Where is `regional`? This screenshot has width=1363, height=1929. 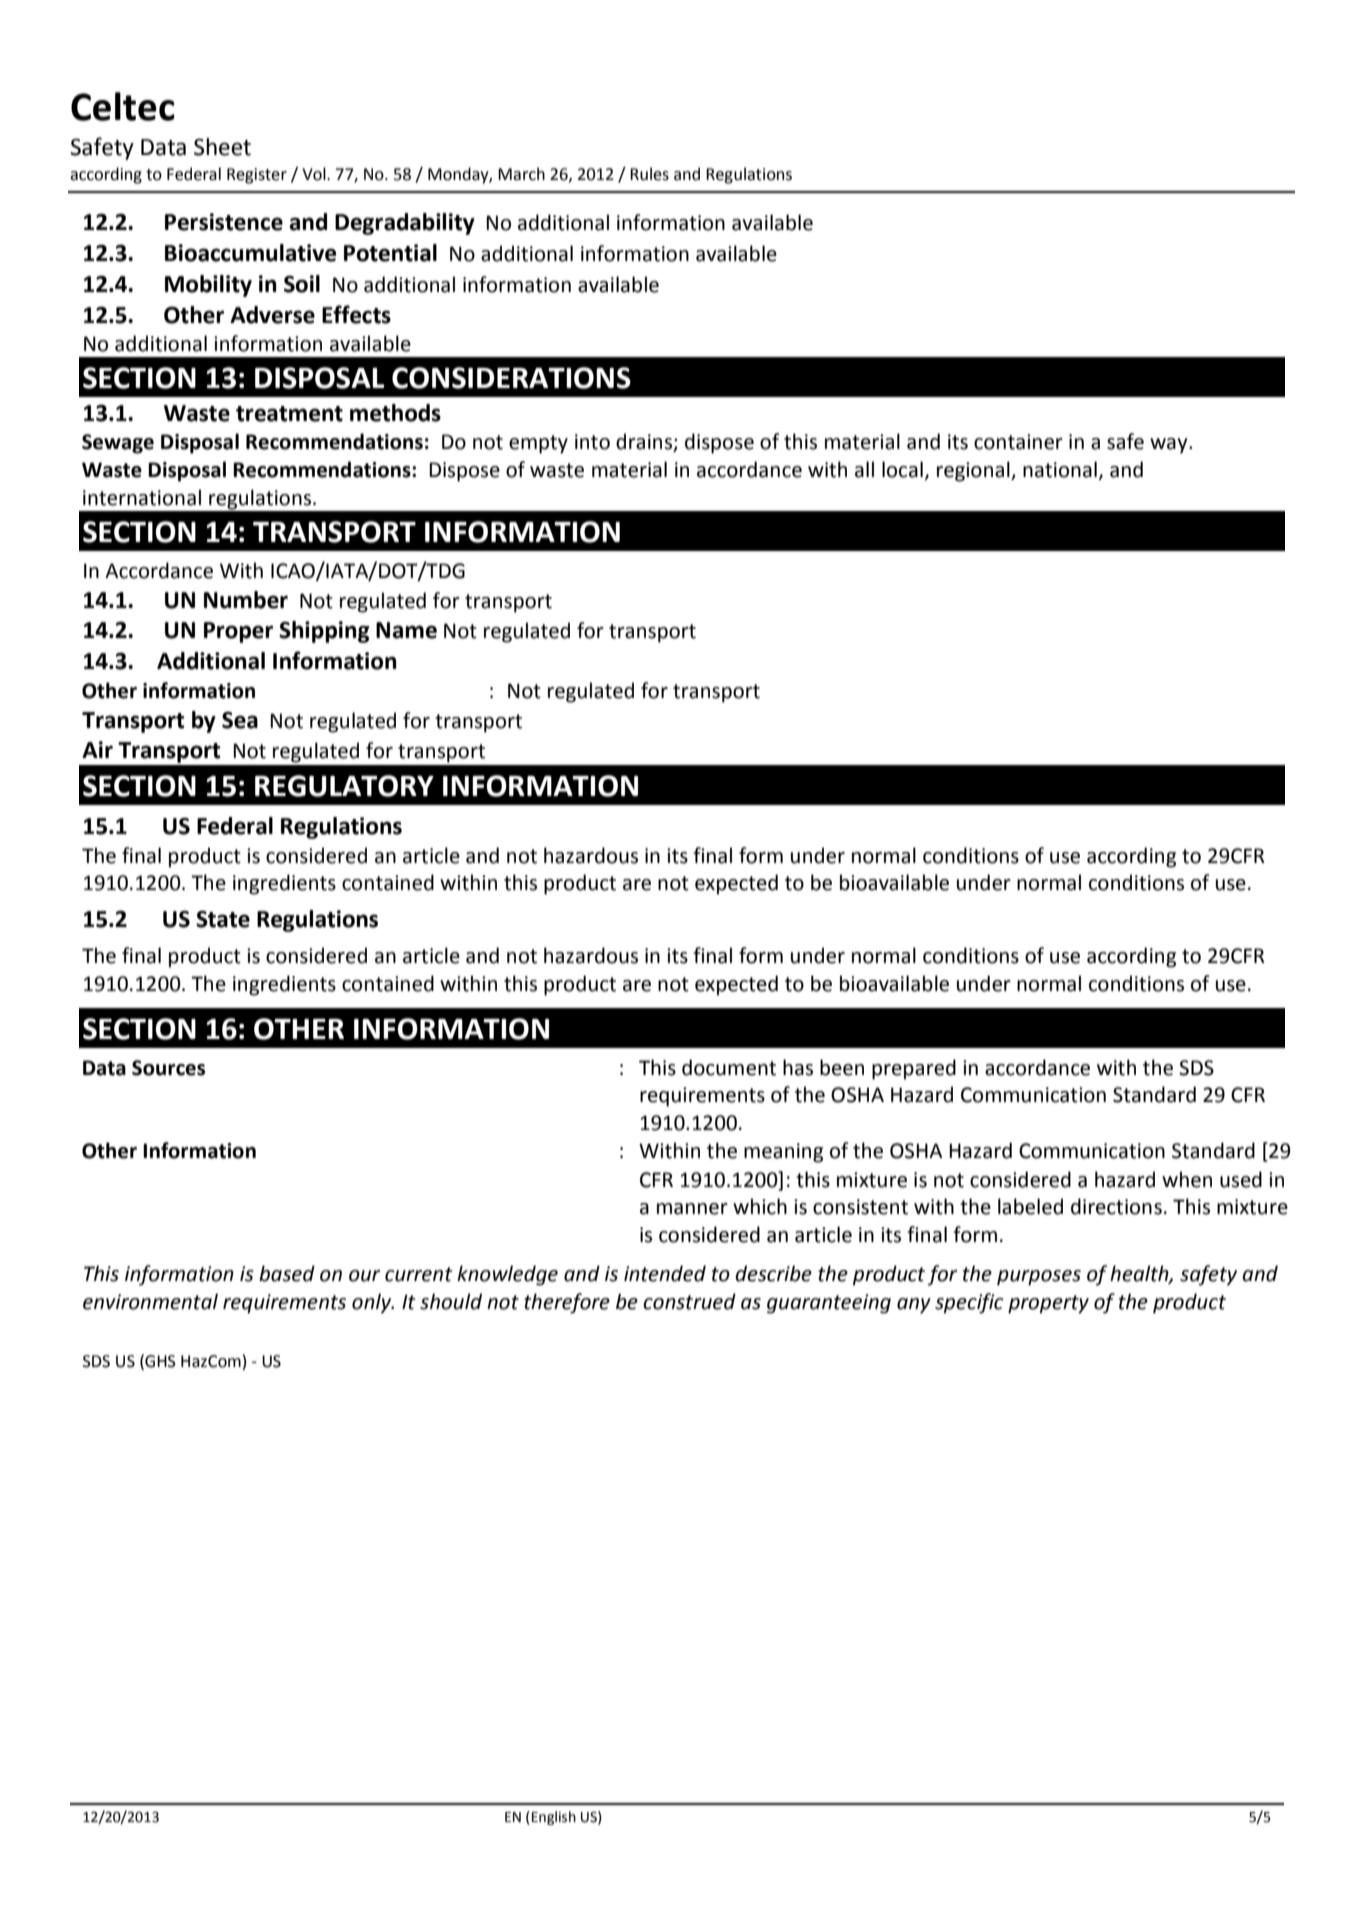 regional is located at coordinates (974, 471).
